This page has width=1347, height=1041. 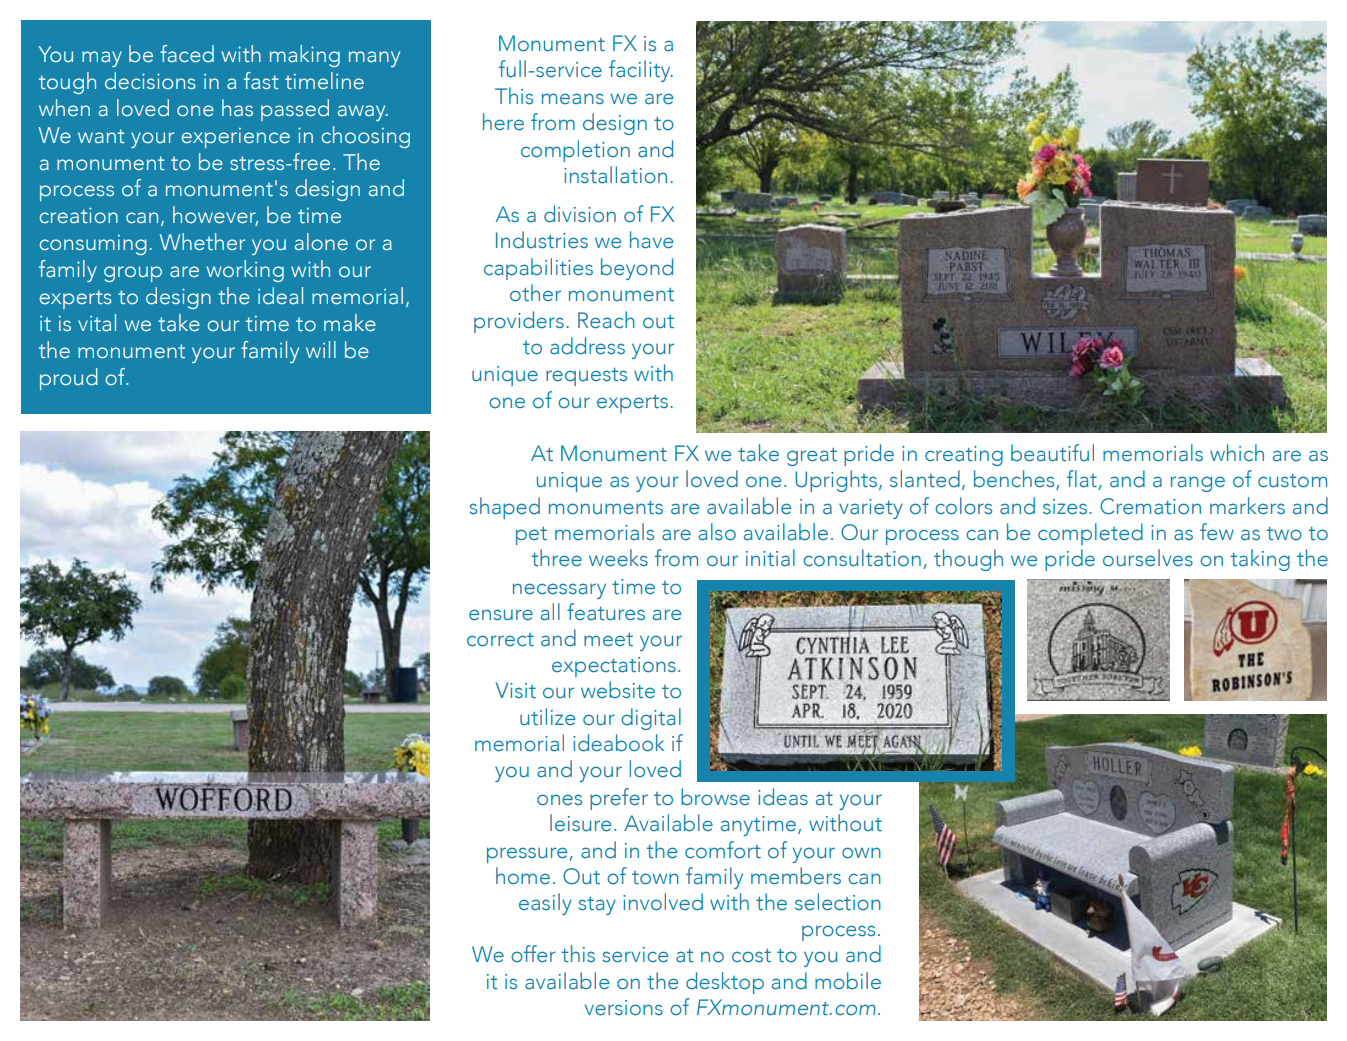 What do you see at coordinates (651, 719) in the page?
I see `digital` at bounding box center [651, 719].
